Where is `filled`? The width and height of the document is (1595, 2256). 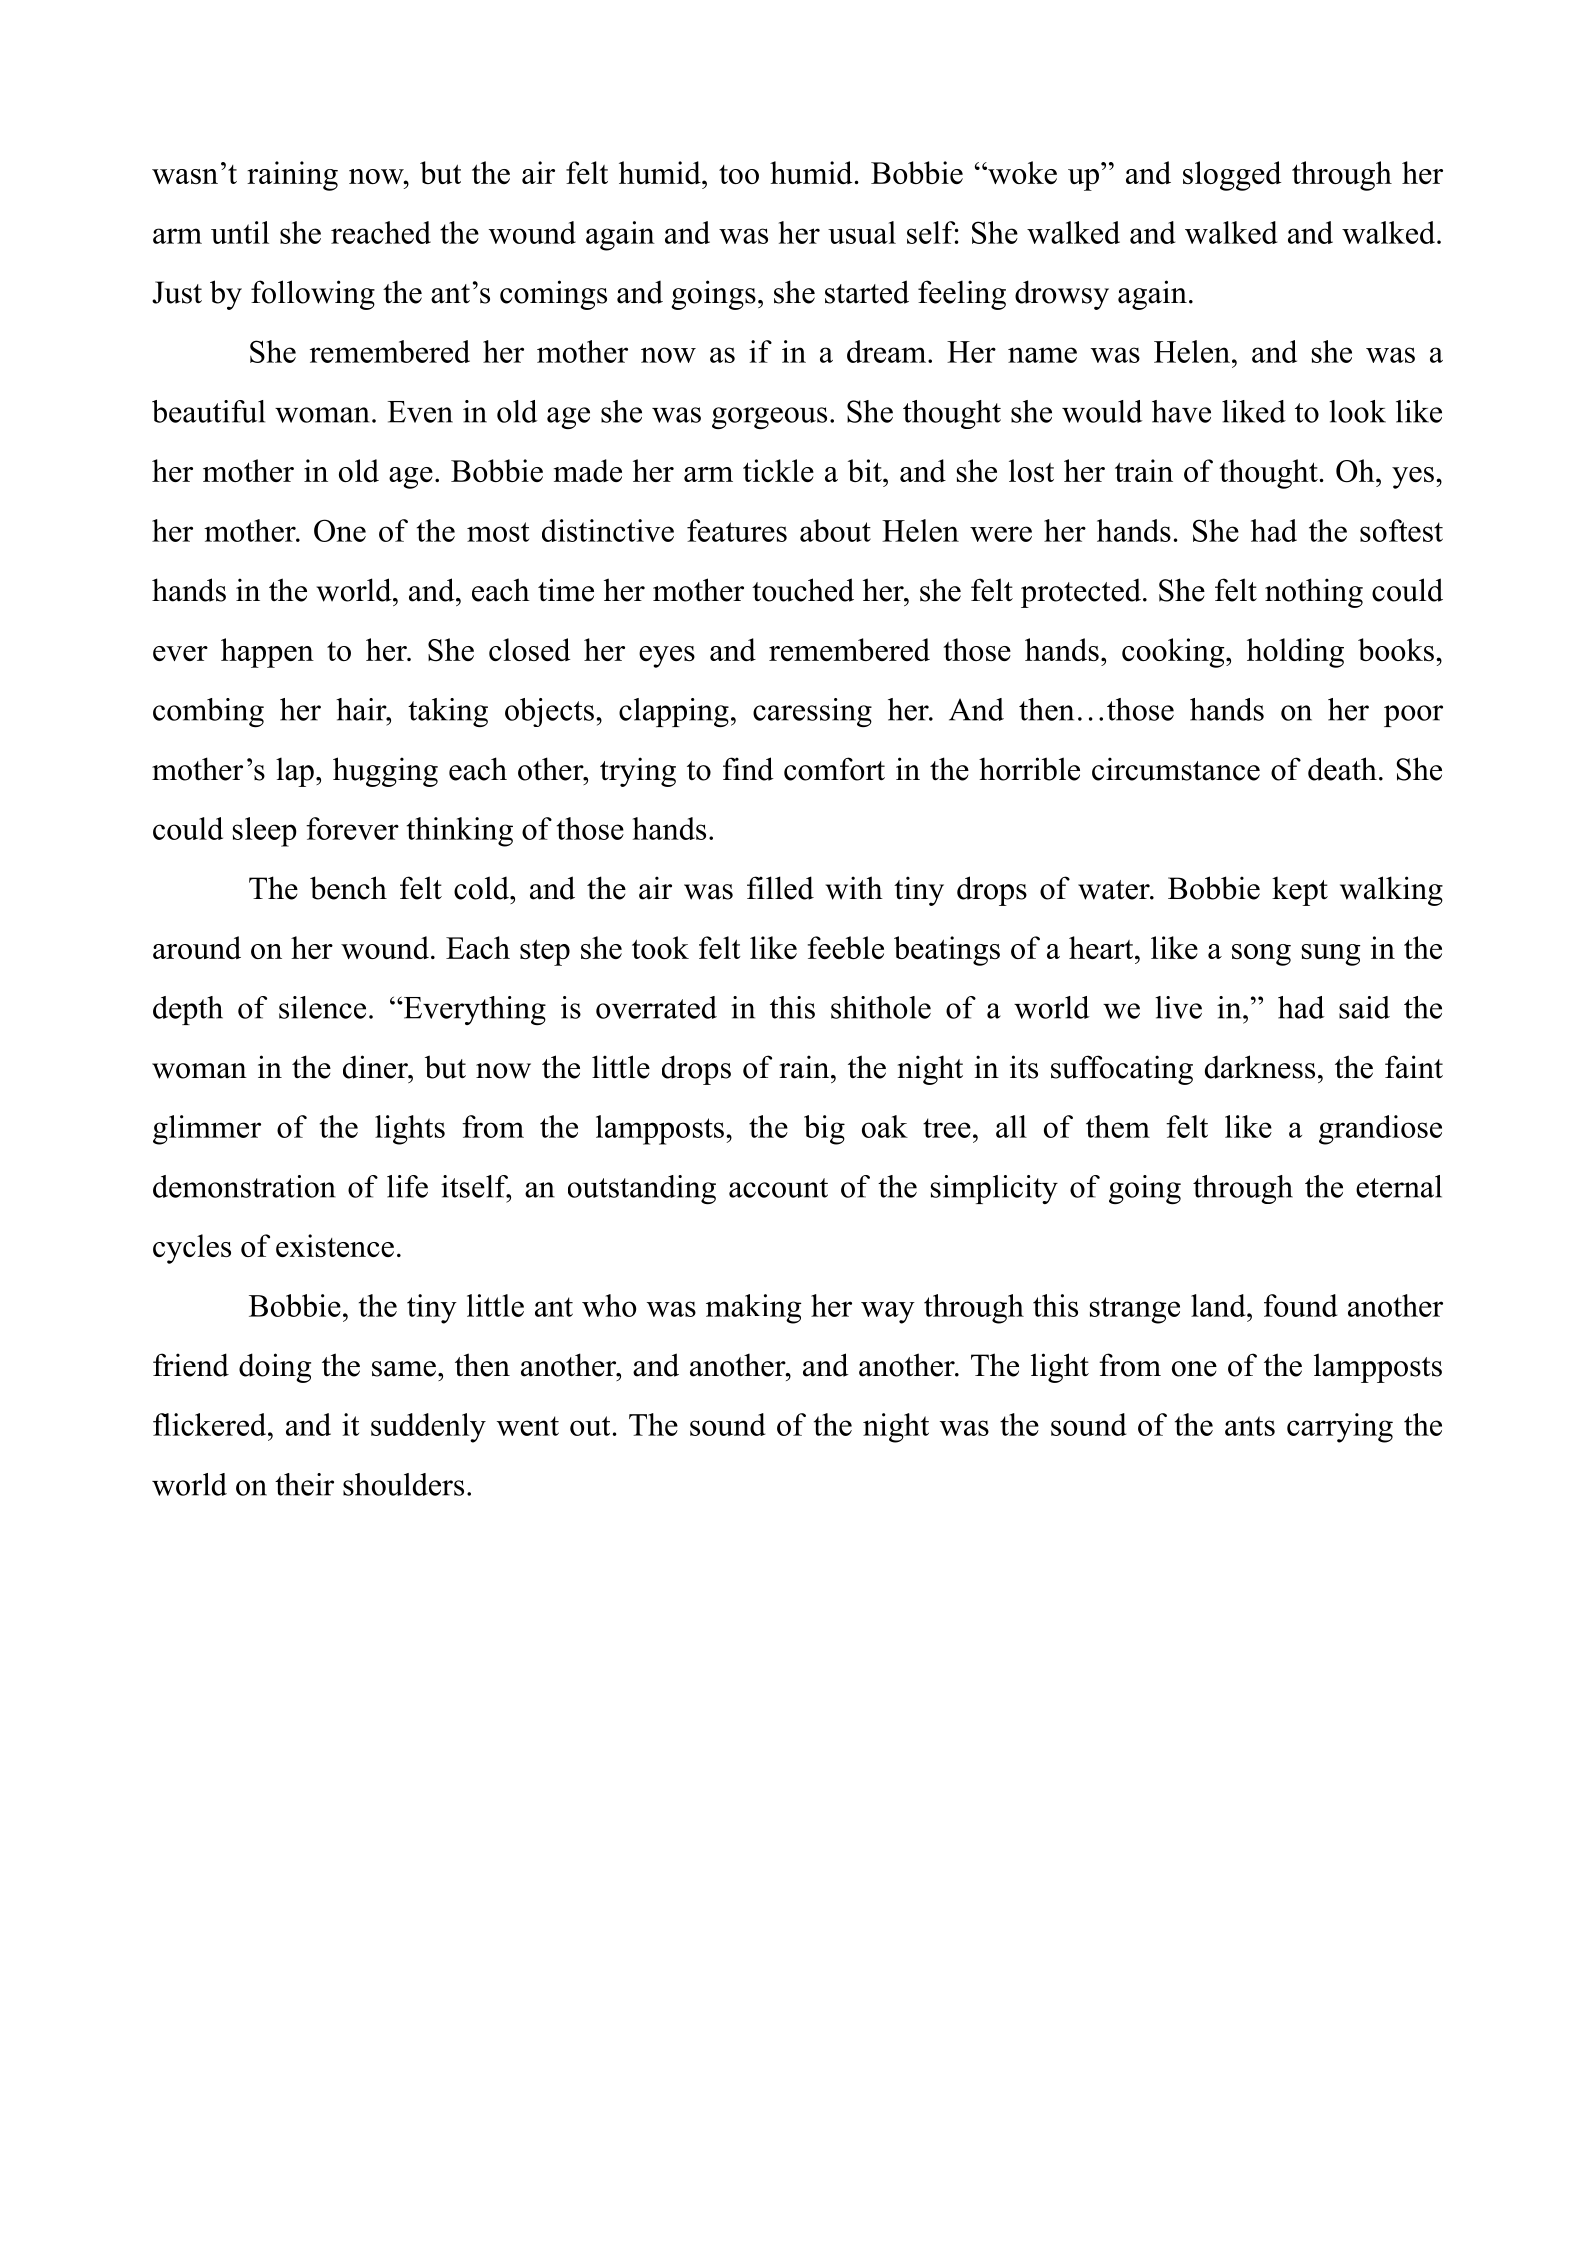 filled is located at coordinates (780, 888).
